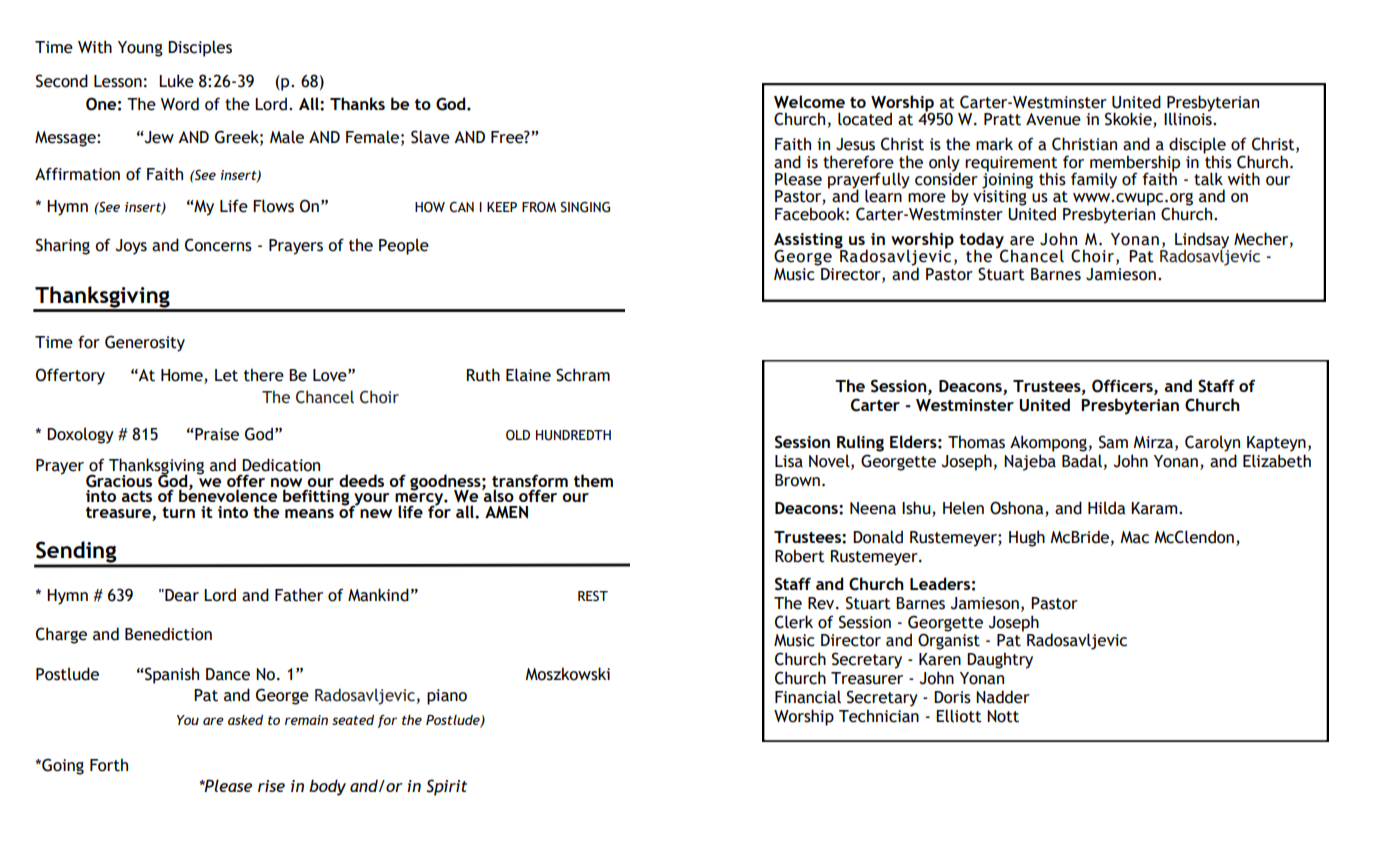  What do you see at coordinates (178, 512) in the screenshot?
I see `turn` at bounding box center [178, 512].
